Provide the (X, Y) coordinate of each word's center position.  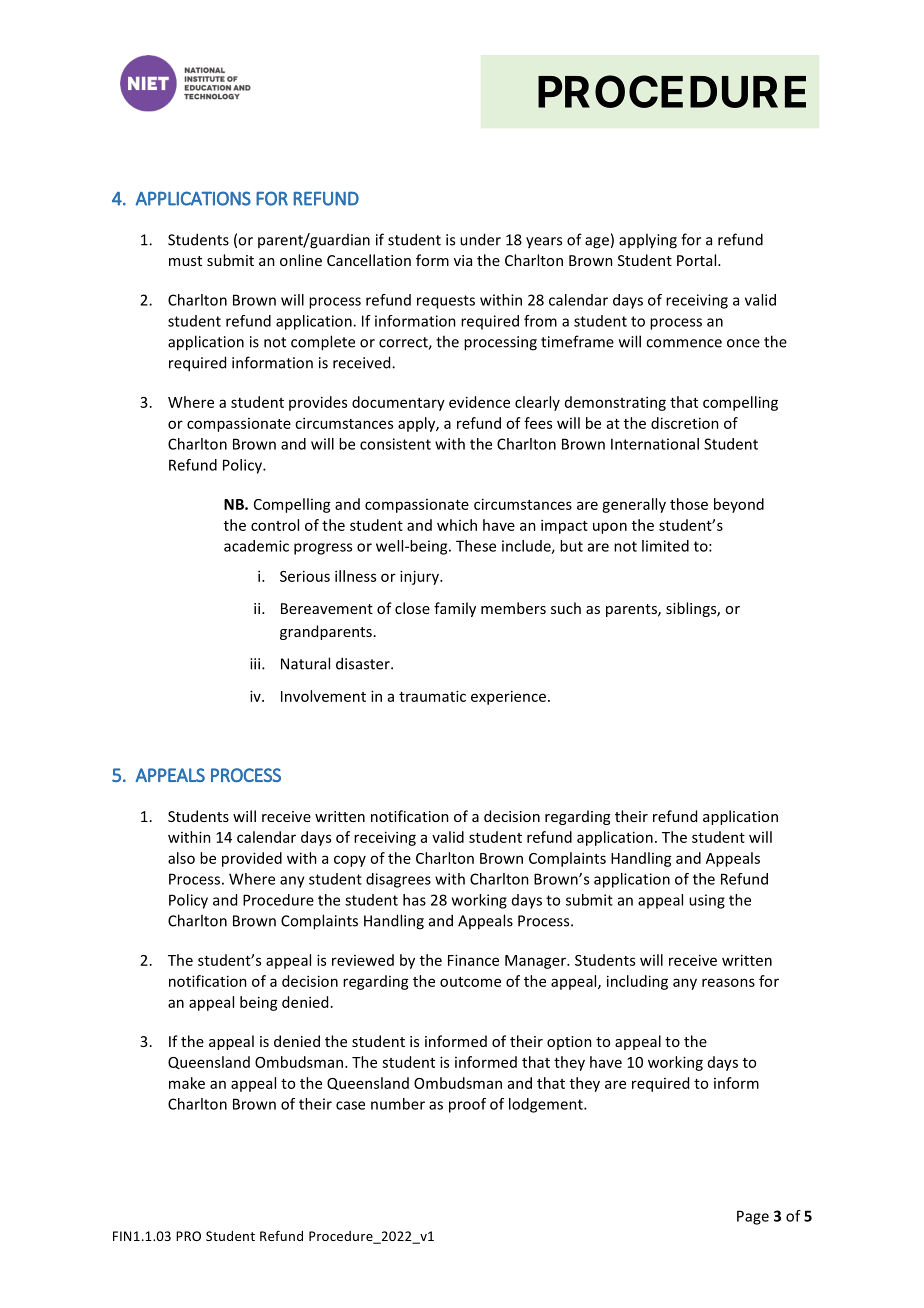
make (187, 1083)
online (301, 260)
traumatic (432, 696)
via (463, 260)
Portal (698, 260)
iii (256, 664)
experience (508, 697)
